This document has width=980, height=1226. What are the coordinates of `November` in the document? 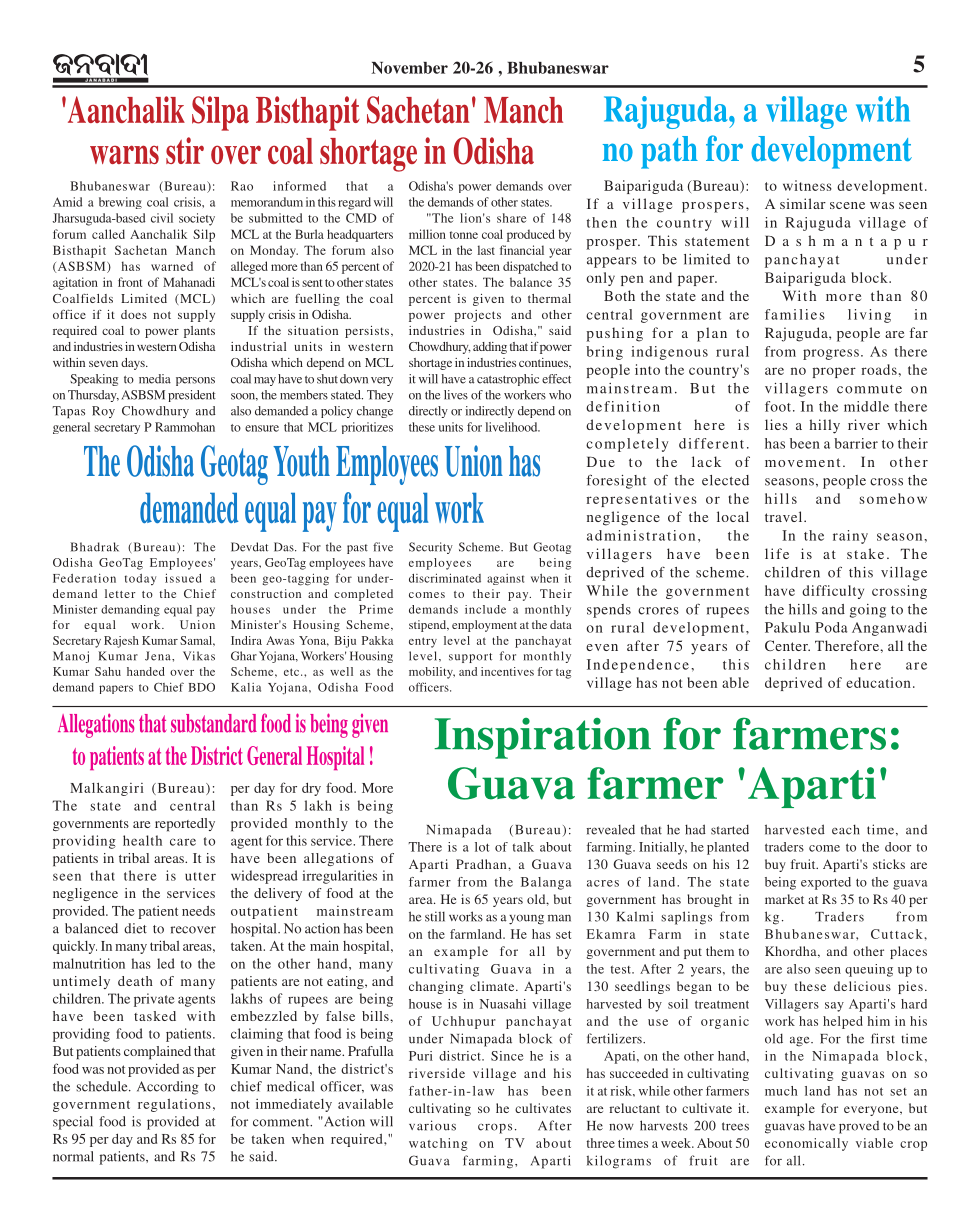 It's located at (409, 68).
